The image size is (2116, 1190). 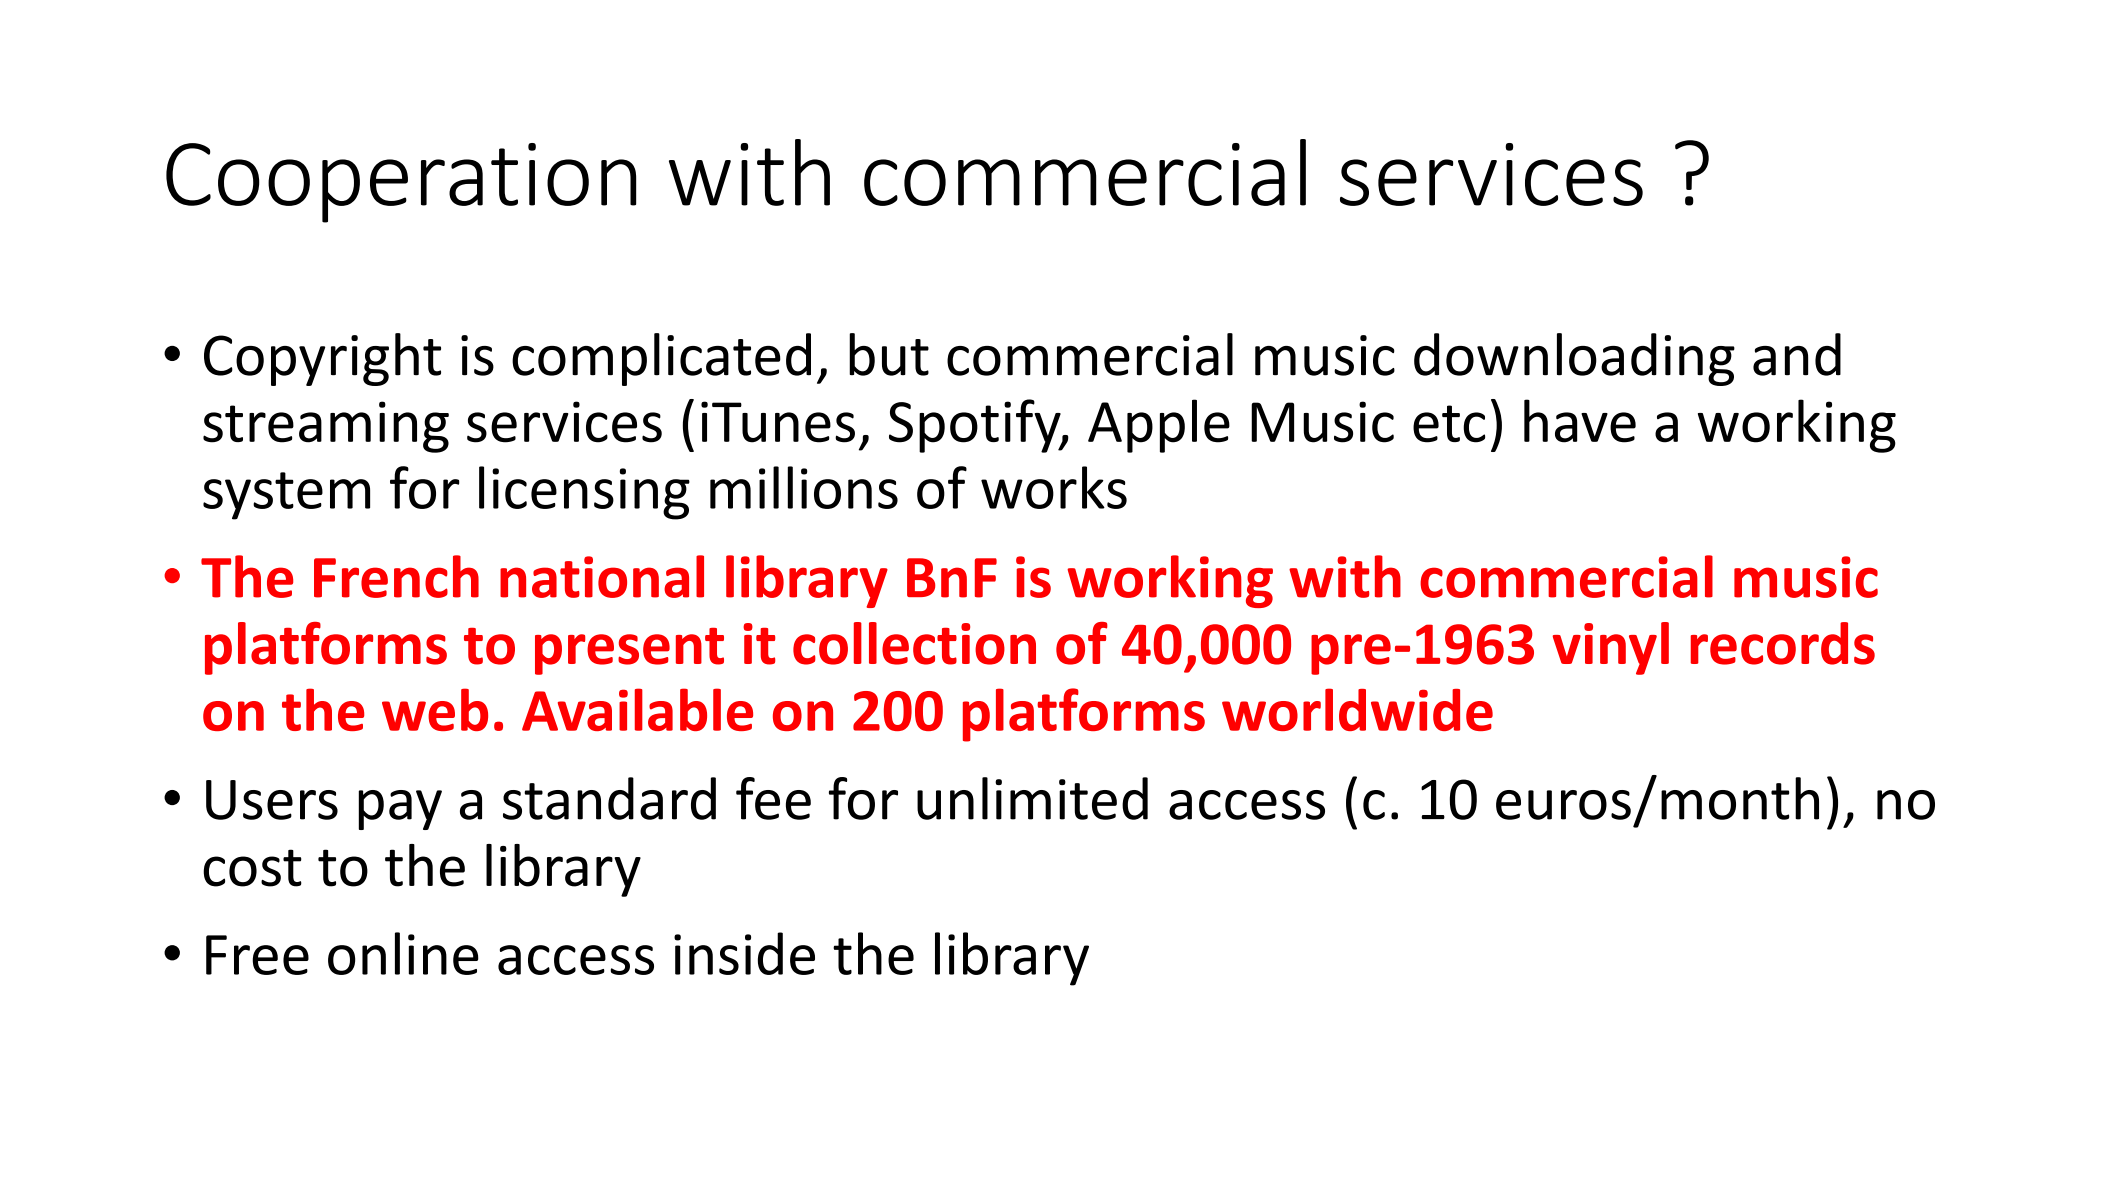 I want to click on inside, so click(x=744, y=953).
